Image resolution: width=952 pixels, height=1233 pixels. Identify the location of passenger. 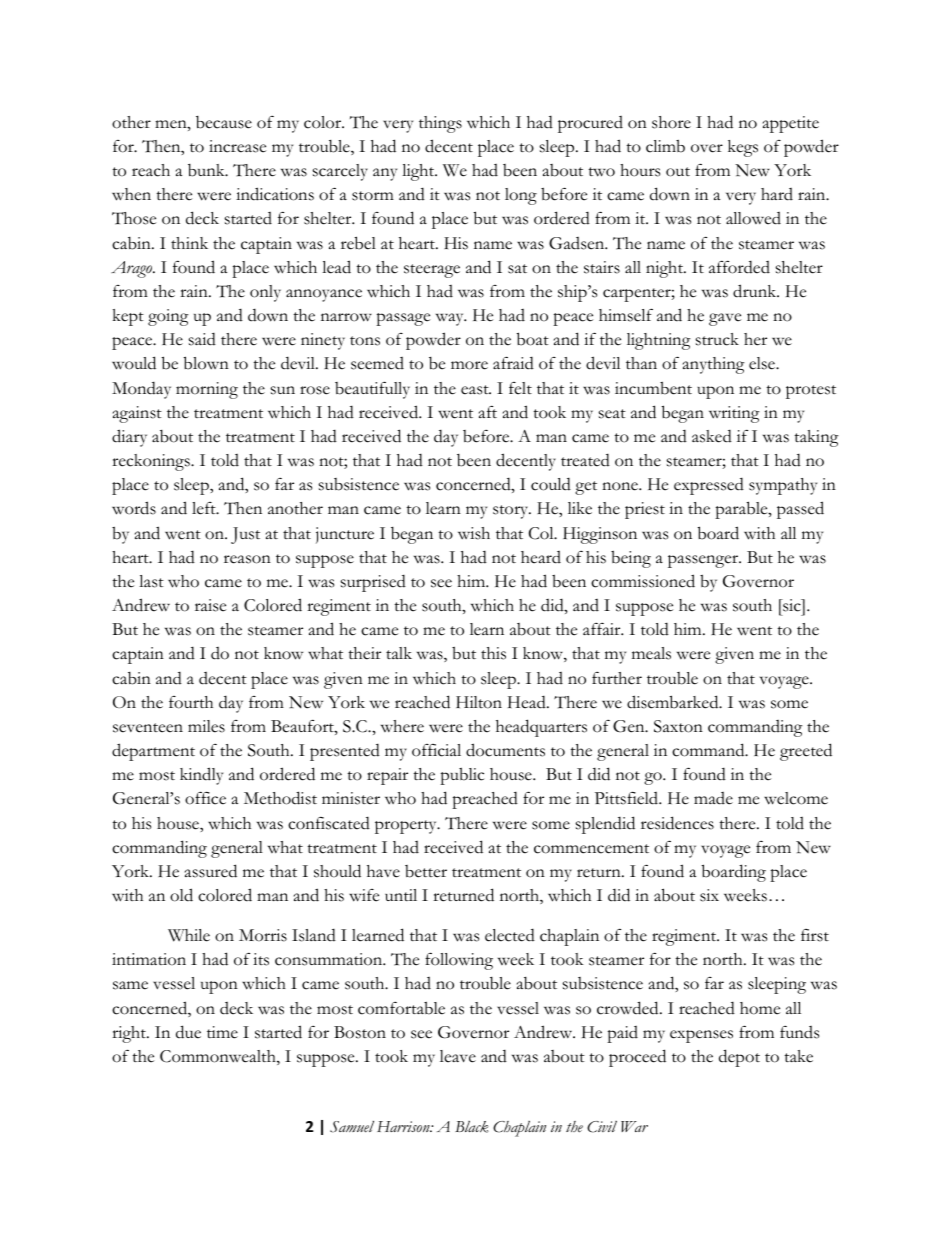
(704, 561).
